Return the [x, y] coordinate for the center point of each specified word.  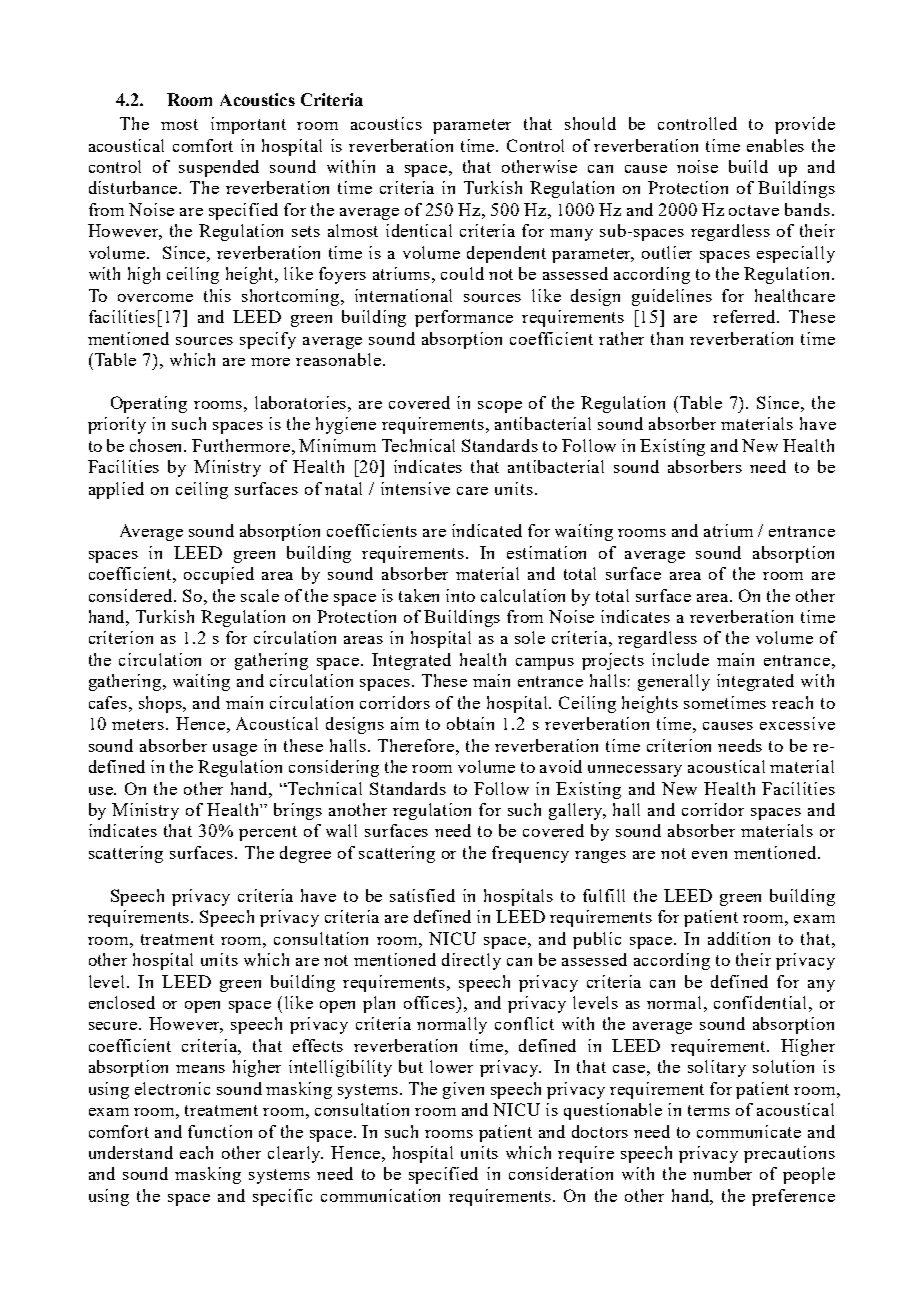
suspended [219, 168]
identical [419, 230]
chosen [158, 445]
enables [775, 145]
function [220, 1131]
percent [268, 833]
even [709, 855]
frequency [530, 854]
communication [380, 1195]
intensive [415, 488]
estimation [546, 552]
